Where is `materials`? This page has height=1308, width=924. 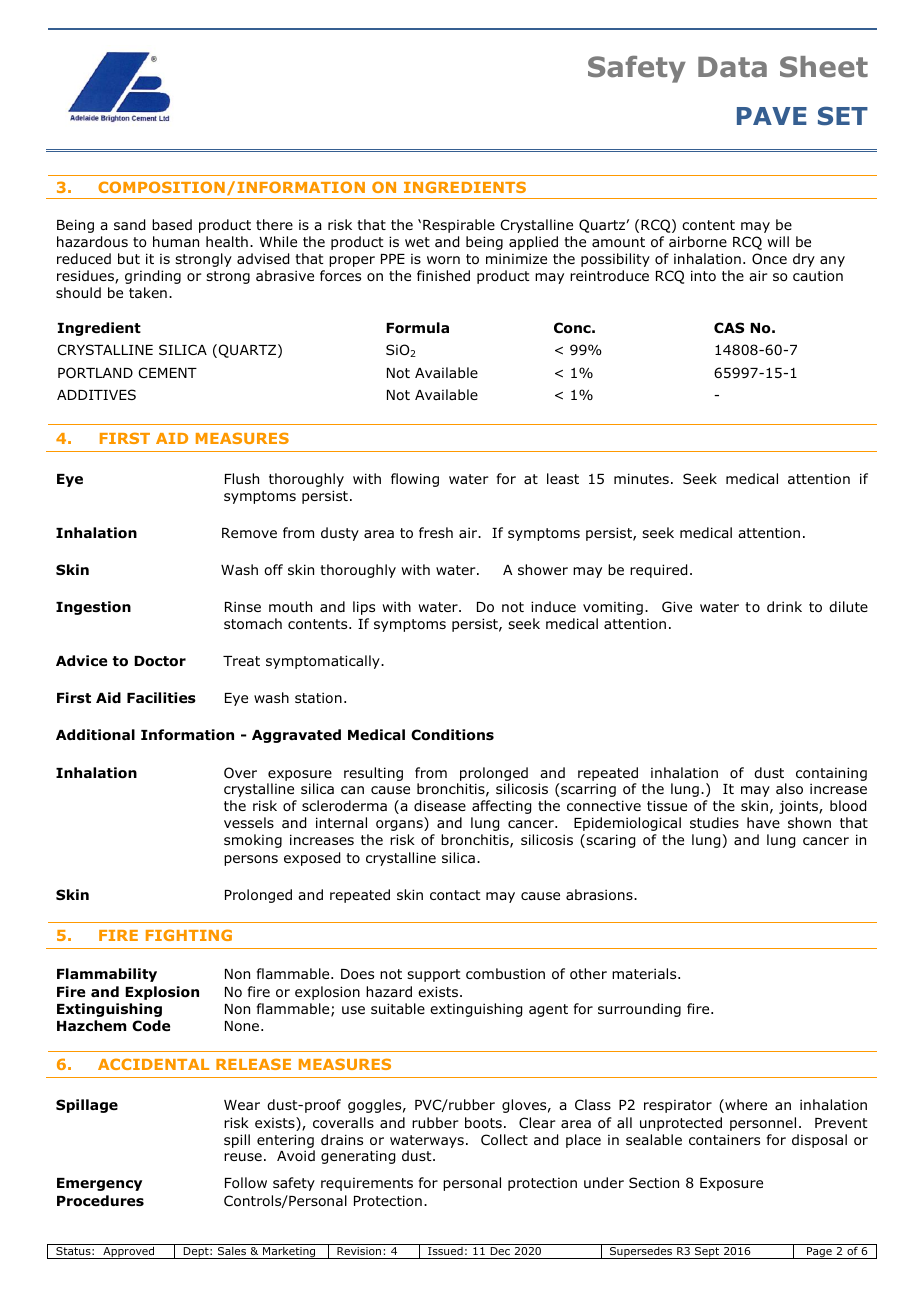
materials is located at coordinates (645, 973).
